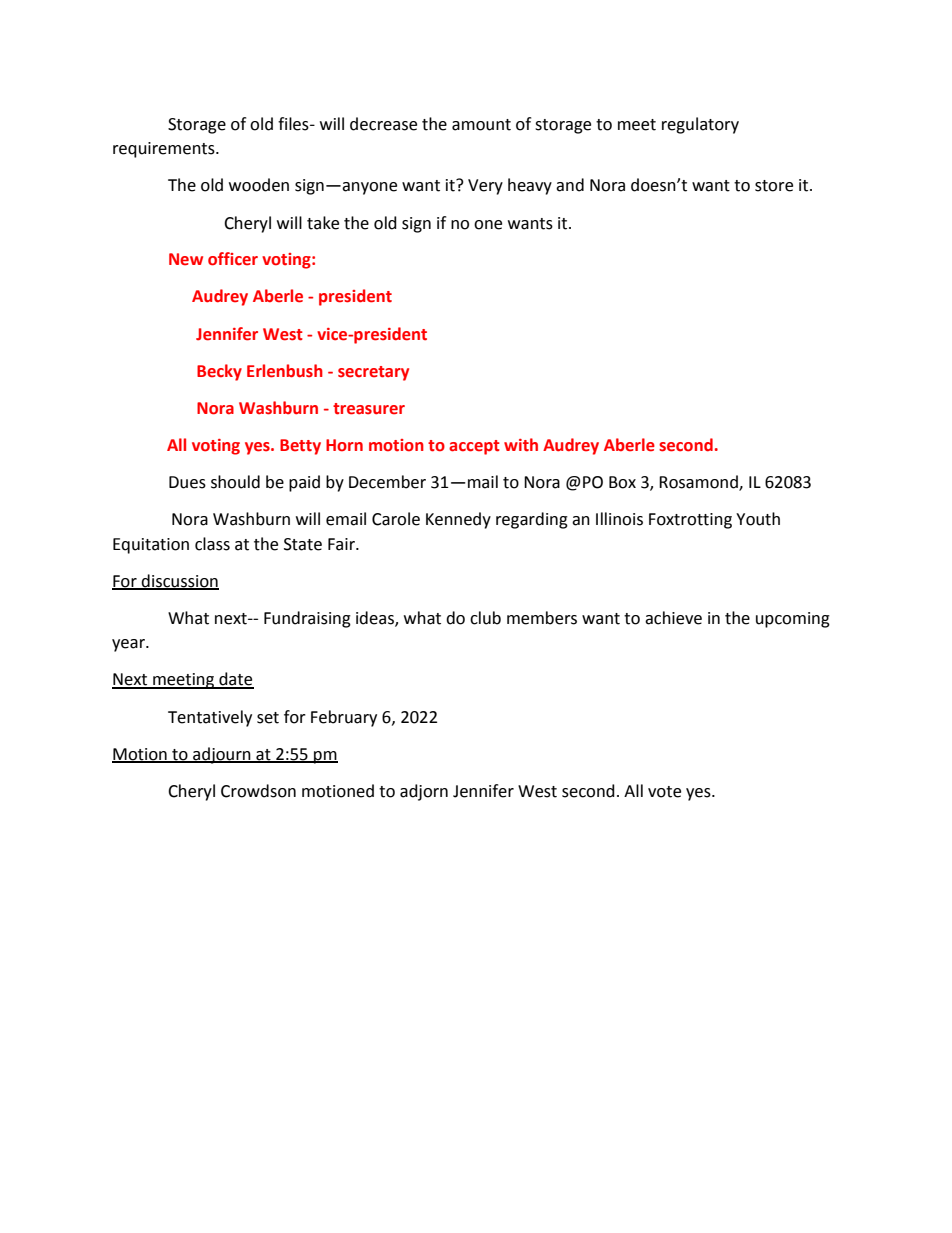  Describe the element at coordinates (458, 520) in the document. I see `Kennedy` at that location.
